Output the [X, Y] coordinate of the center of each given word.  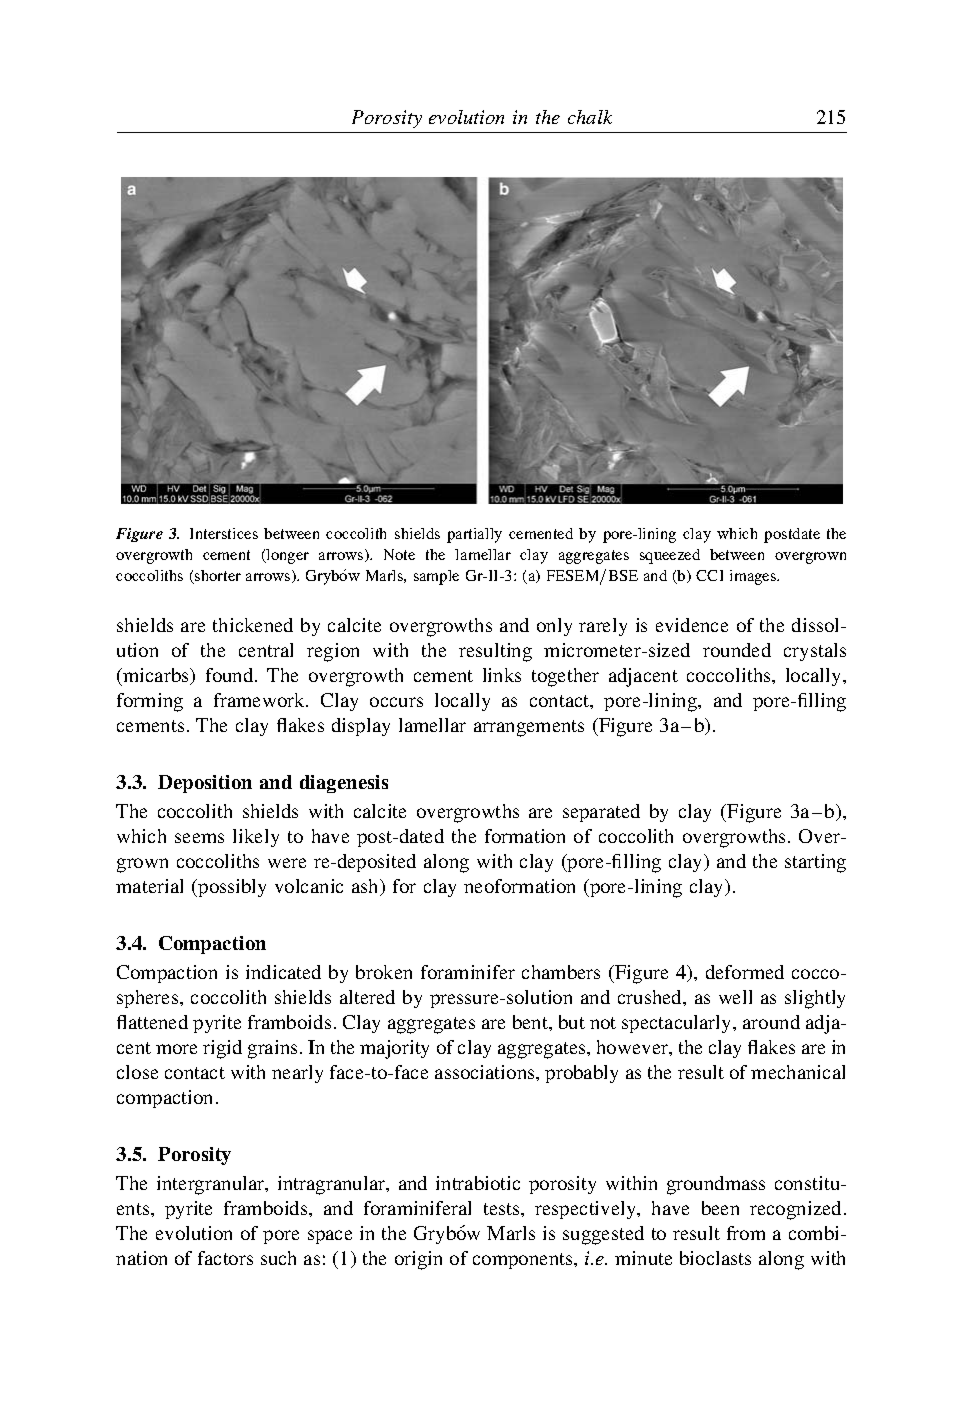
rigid [222, 1049]
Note [399, 554]
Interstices [224, 533]
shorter [217, 577]
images [754, 577]
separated [601, 813]
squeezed [670, 556]
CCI [709, 575]
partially [474, 535]
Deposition [205, 784]
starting [815, 863]
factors [225, 1258]
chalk [590, 117]
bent [531, 1022]
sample [436, 577]
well [735, 997]
